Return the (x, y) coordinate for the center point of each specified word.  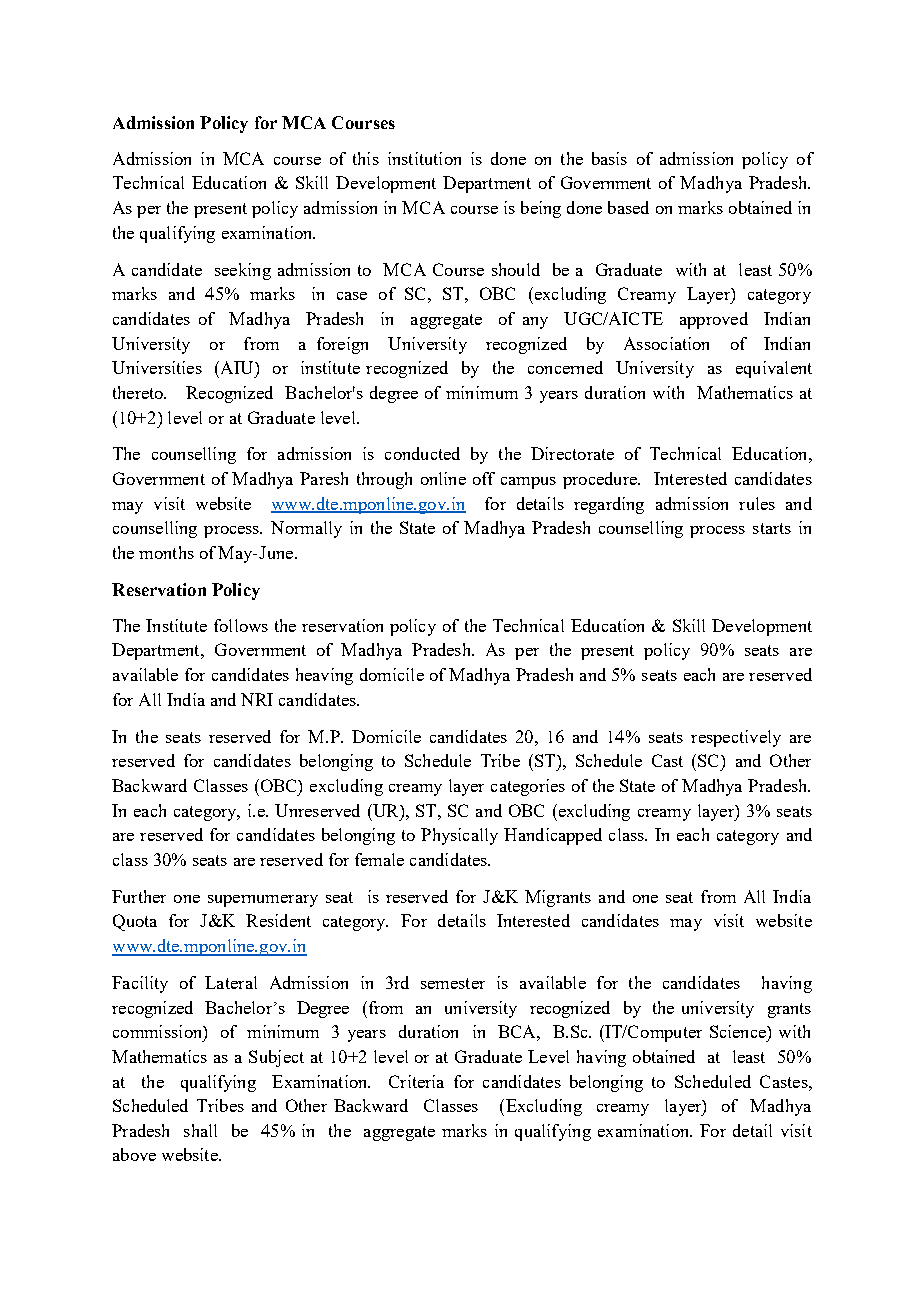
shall (200, 1130)
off (484, 478)
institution (424, 158)
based (628, 207)
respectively (736, 738)
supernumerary (263, 901)
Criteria (416, 1081)
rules (757, 503)
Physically (459, 836)
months (166, 552)
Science (739, 1031)
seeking (243, 271)
